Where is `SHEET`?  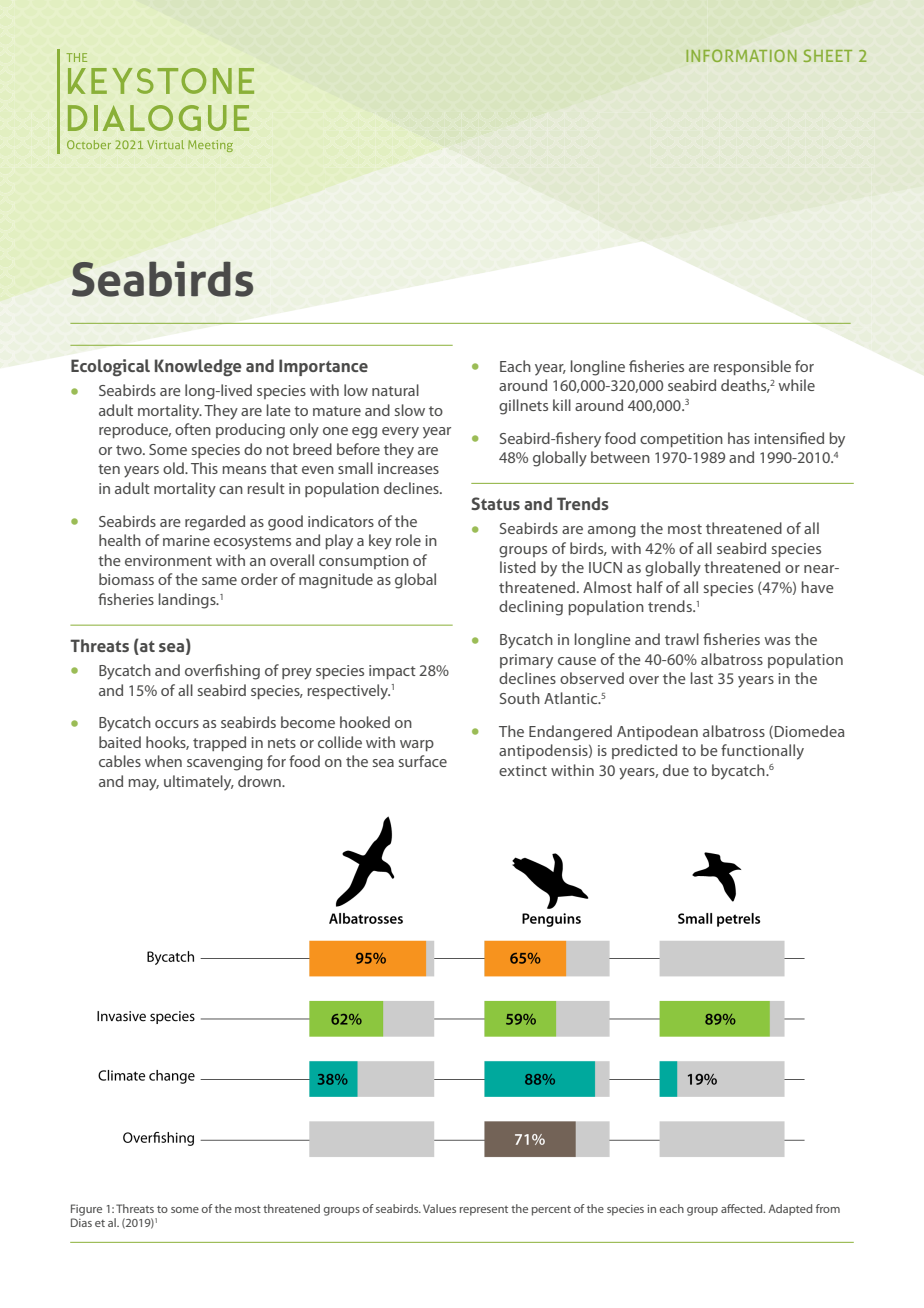 SHEET is located at coordinates (828, 55).
